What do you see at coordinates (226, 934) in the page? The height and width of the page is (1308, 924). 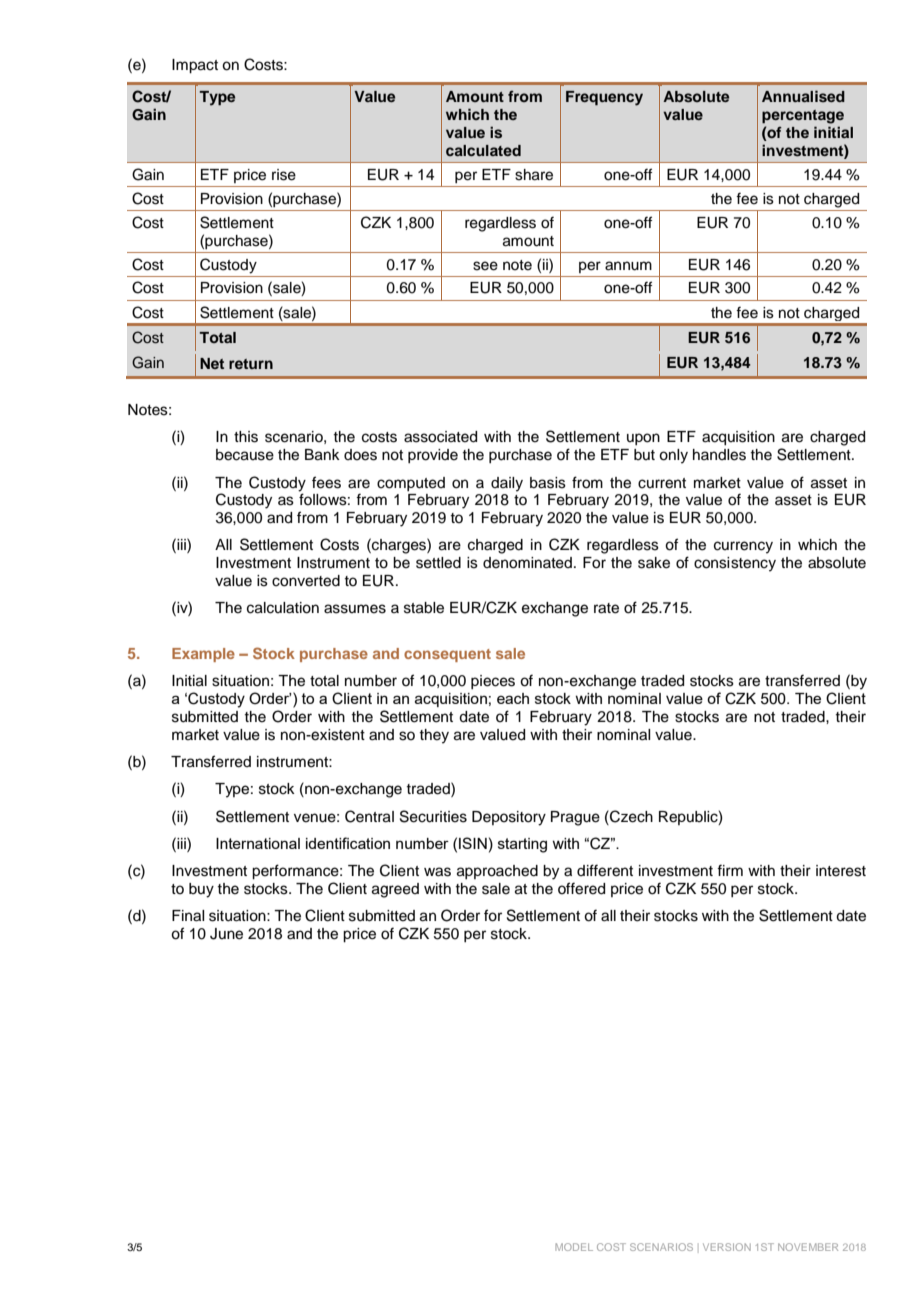 I see `June` at bounding box center [226, 934].
